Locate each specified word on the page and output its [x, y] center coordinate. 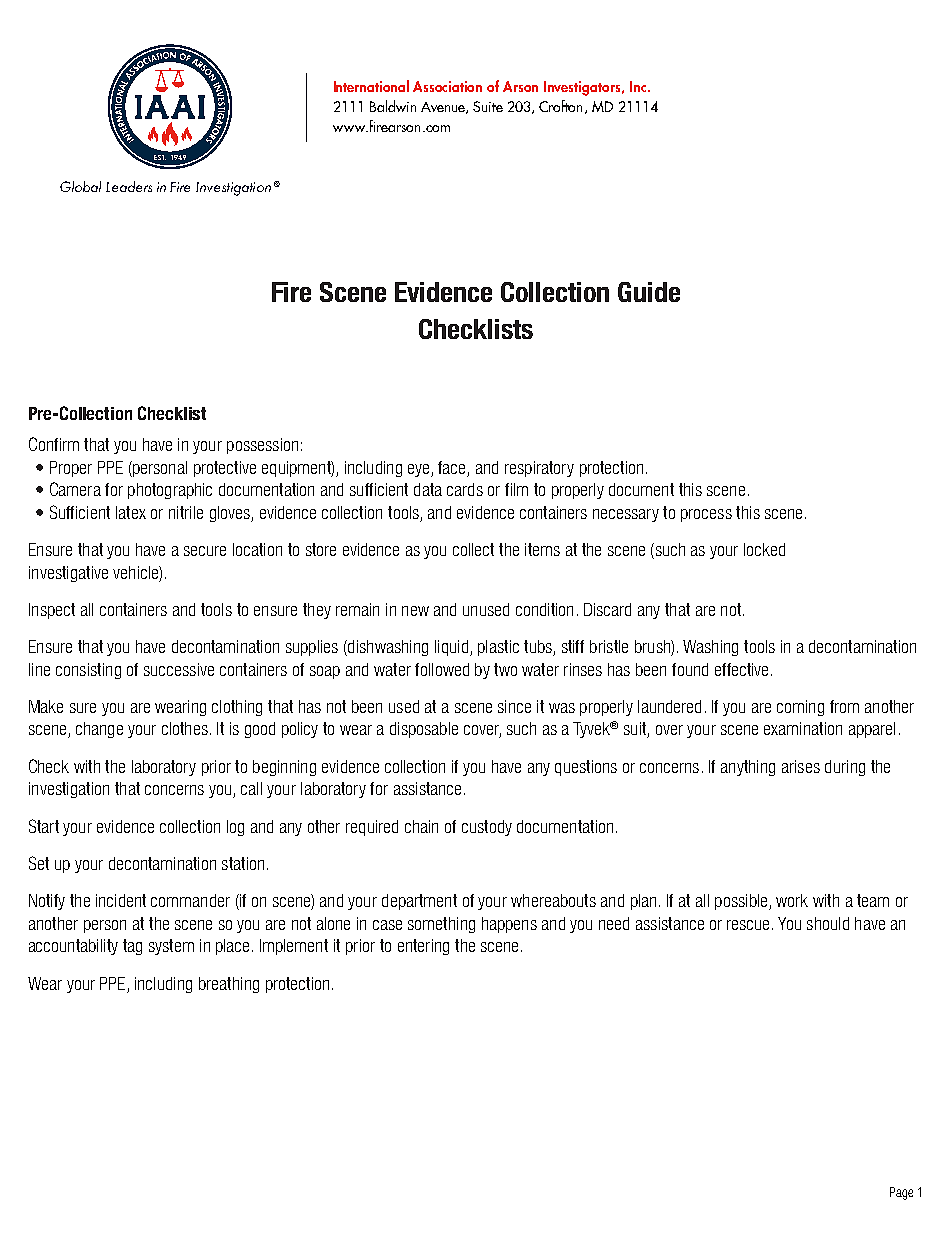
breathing [229, 985]
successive [179, 669]
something [441, 925]
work [792, 900]
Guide [649, 292]
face [453, 469]
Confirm [54, 444]
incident [121, 900]
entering [423, 947]
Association [447, 86]
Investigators [583, 88]
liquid [451, 648]
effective [741, 669]
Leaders [129, 186]
